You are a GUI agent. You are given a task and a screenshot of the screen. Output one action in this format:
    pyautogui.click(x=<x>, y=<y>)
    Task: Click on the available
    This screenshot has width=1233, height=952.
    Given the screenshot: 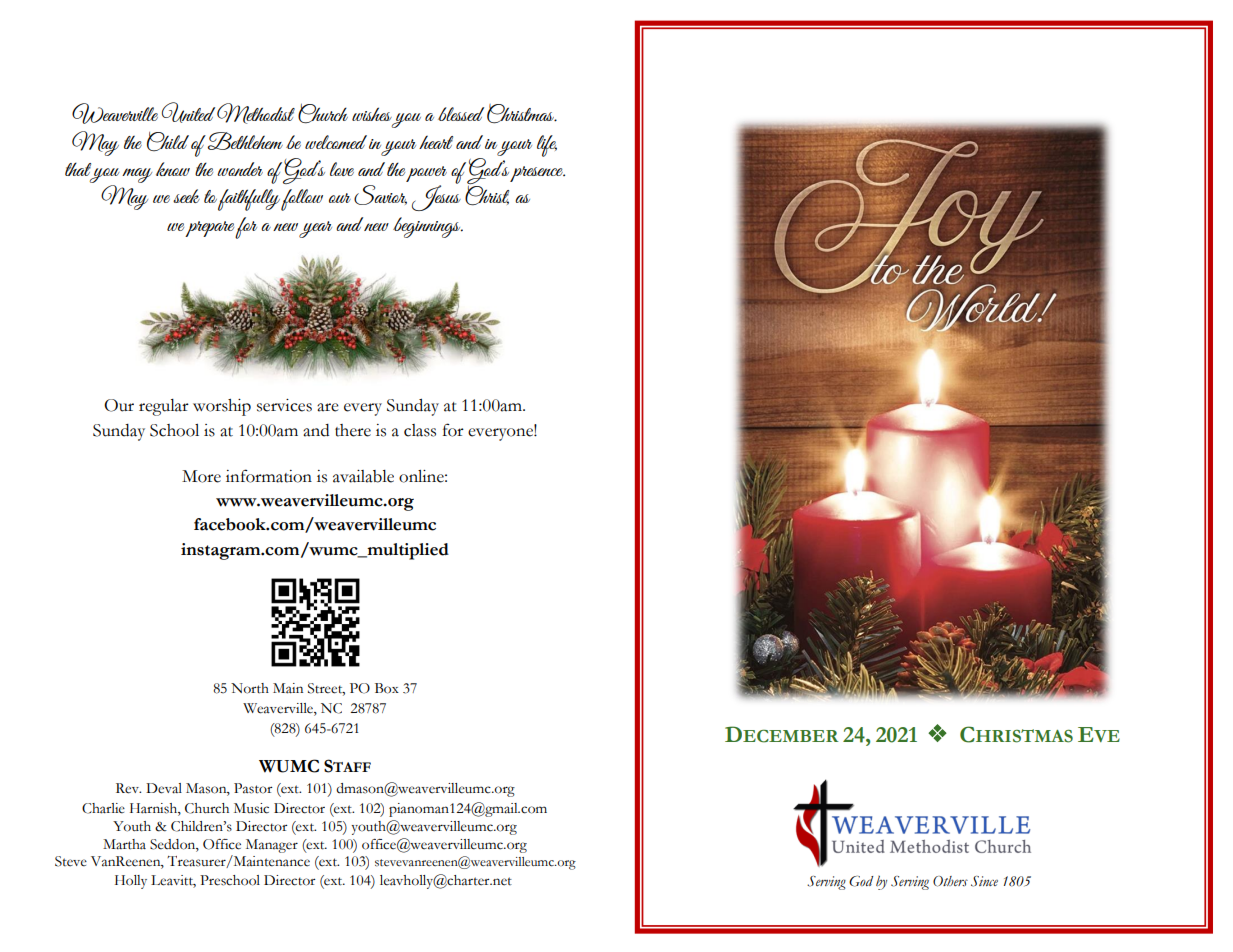 What is the action you would take?
    pyautogui.click(x=363, y=476)
